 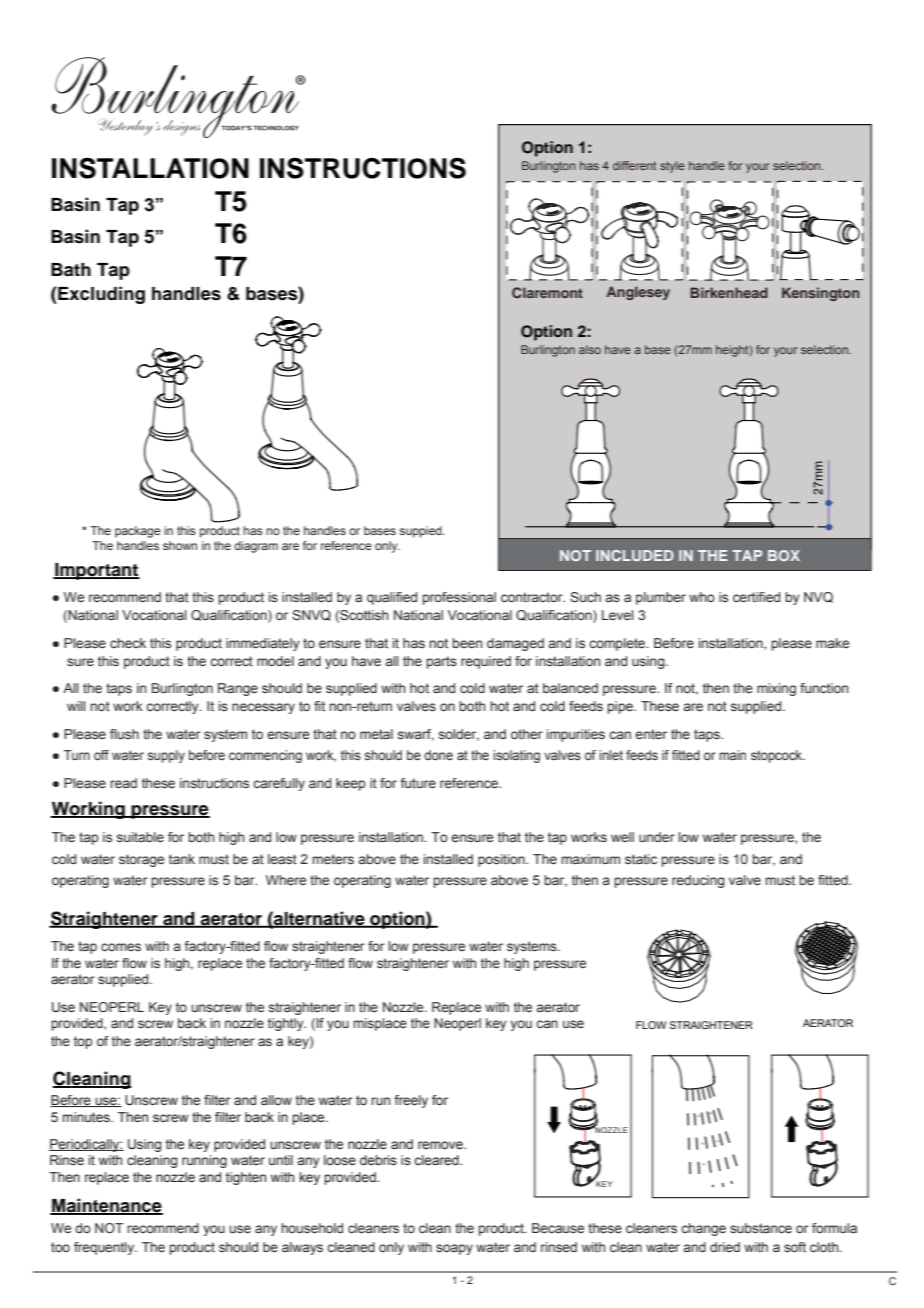 I want to click on soapy, so click(x=454, y=1249).
